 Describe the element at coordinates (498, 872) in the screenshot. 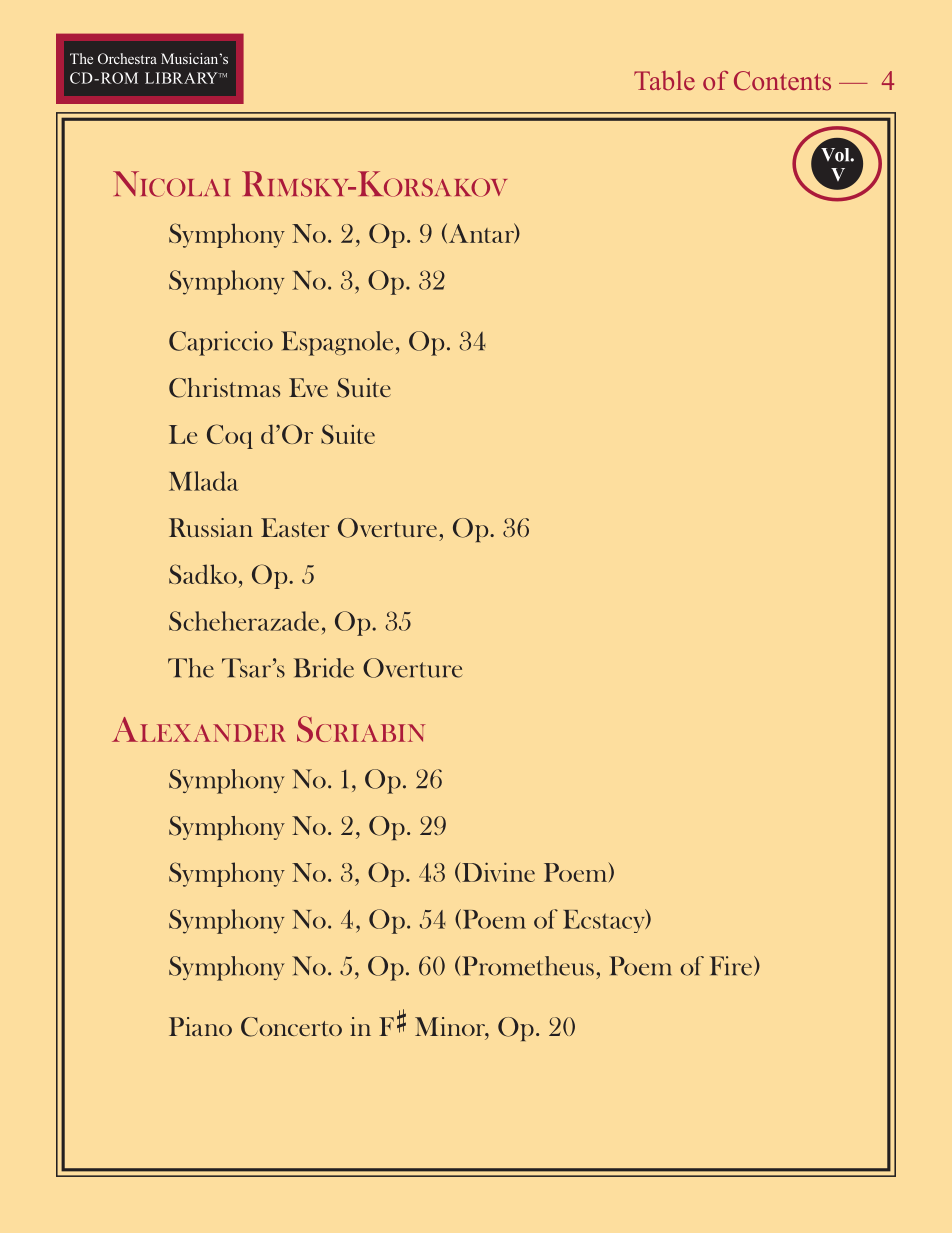

I see `Divine` at that location.
